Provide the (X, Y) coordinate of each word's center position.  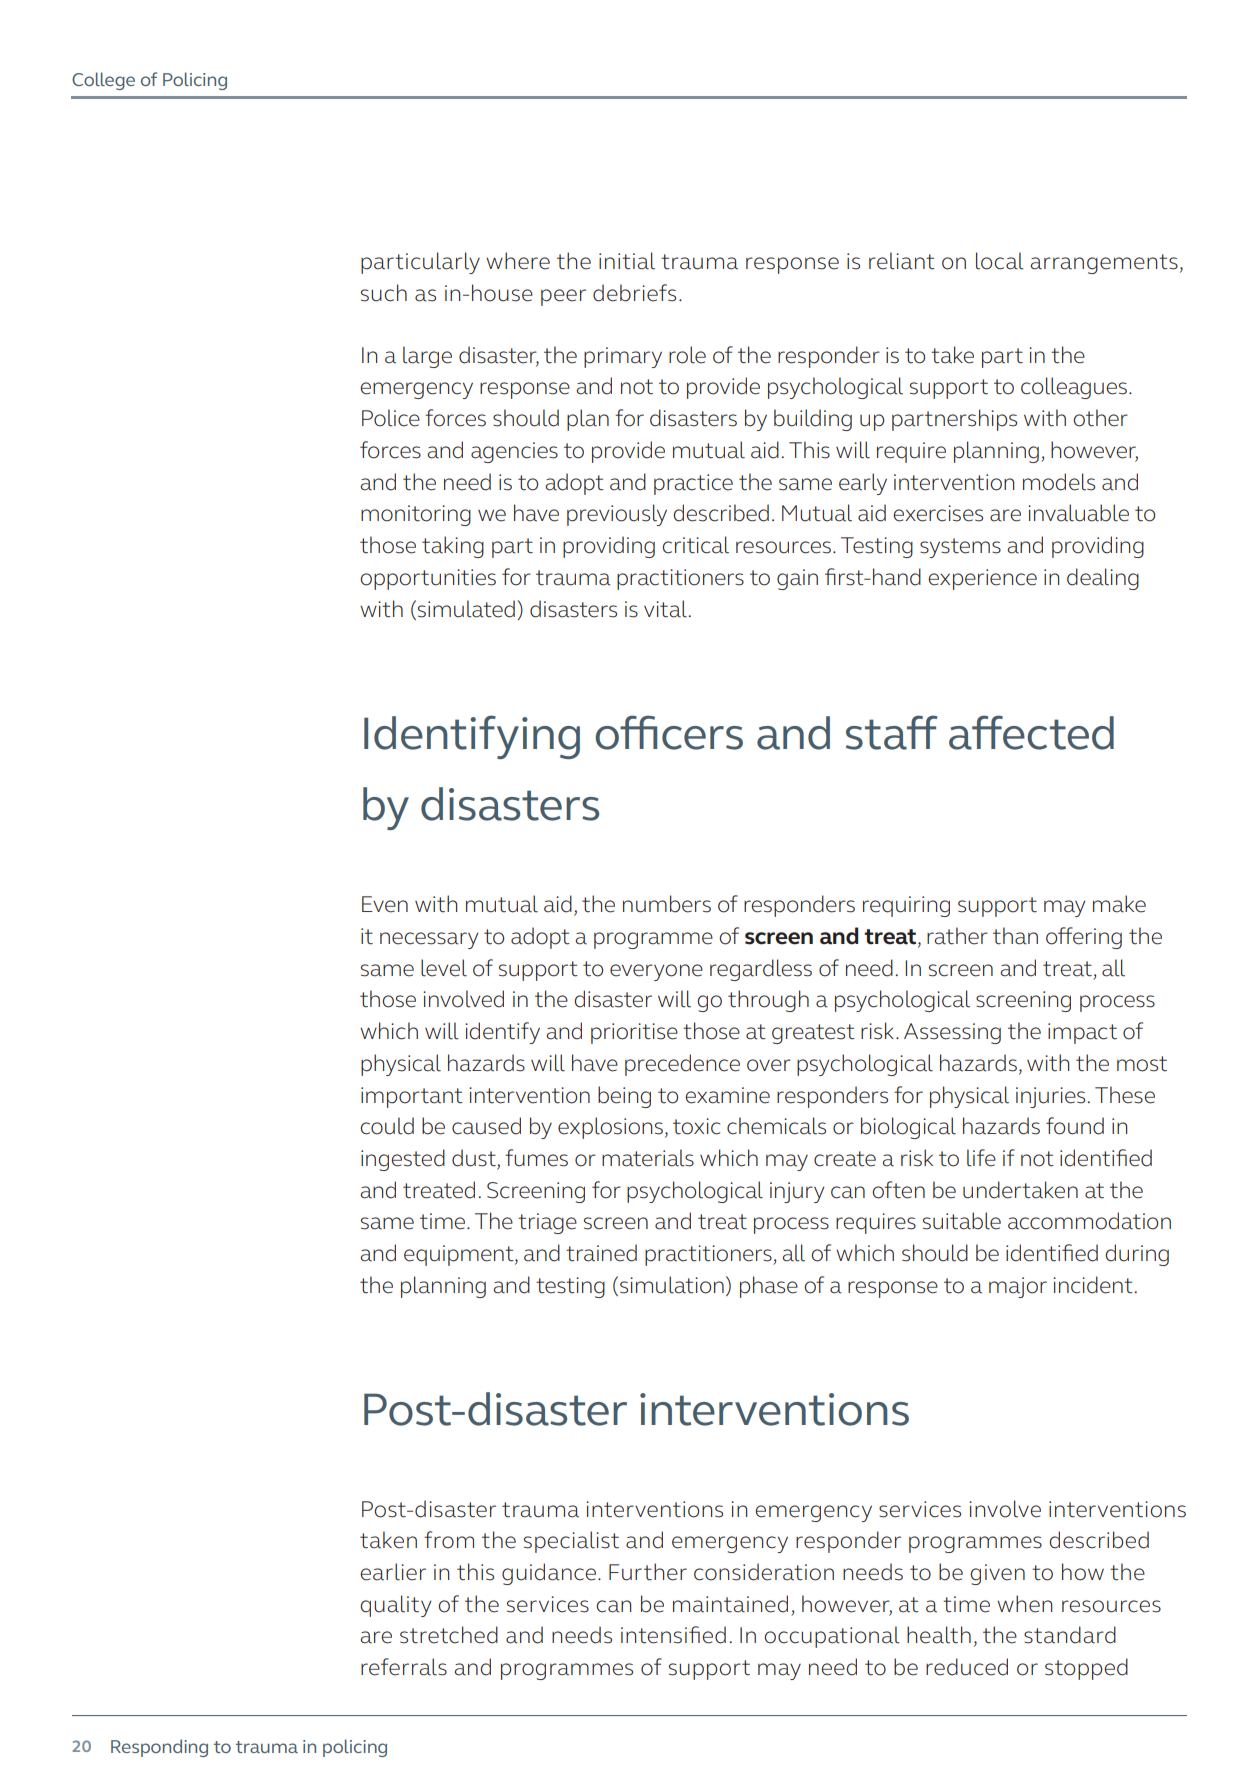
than (1015, 936)
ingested (403, 1160)
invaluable (1078, 513)
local (1000, 261)
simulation (672, 1285)
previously (617, 515)
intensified (673, 1635)
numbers (667, 904)
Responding (159, 1748)
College (103, 81)
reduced (967, 1667)
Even (385, 904)
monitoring (416, 515)
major (1018, 1287)
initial (627, 261)
